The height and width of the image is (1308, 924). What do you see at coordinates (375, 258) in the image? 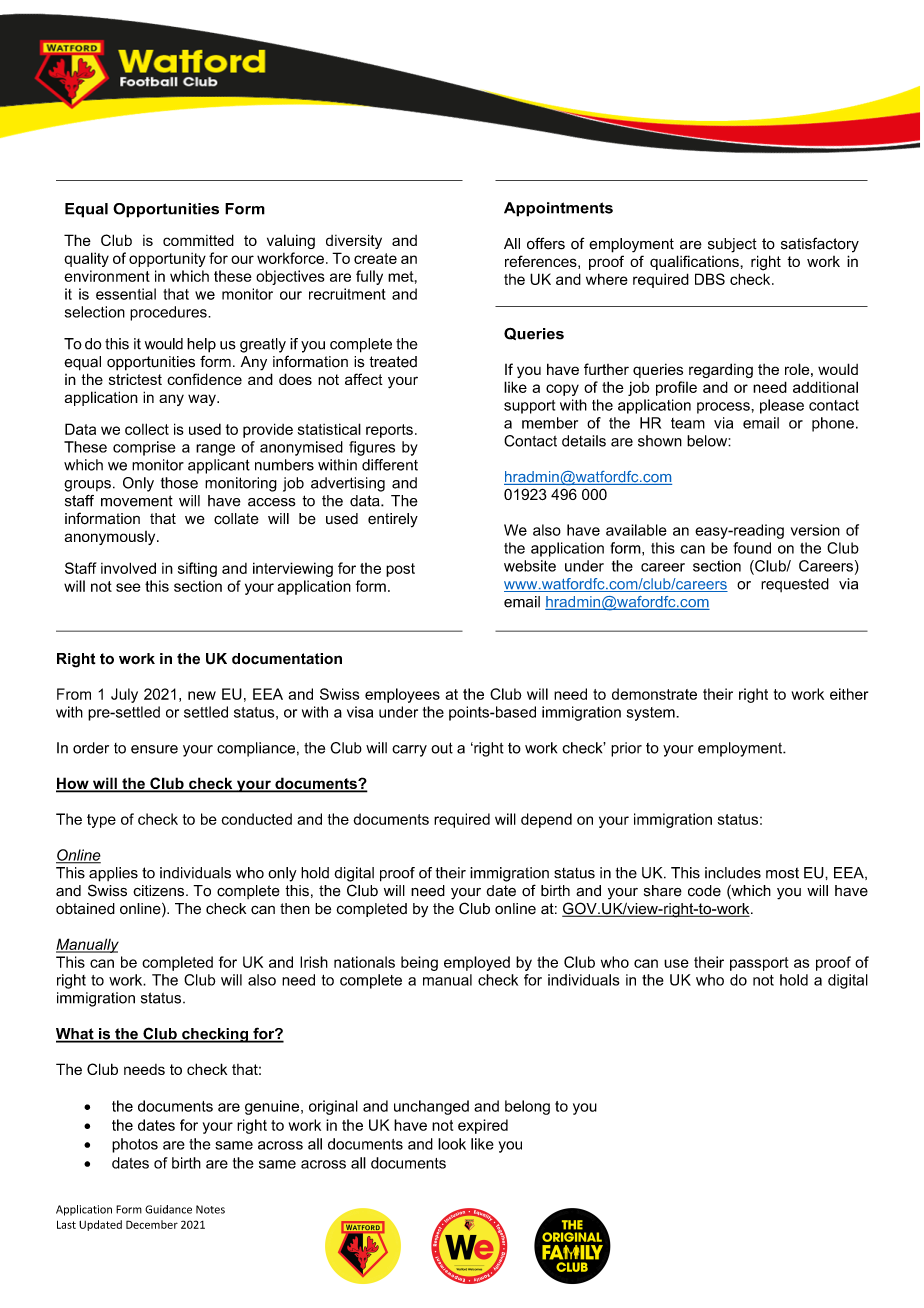
I see `create` at bounding box center [375, 258].
